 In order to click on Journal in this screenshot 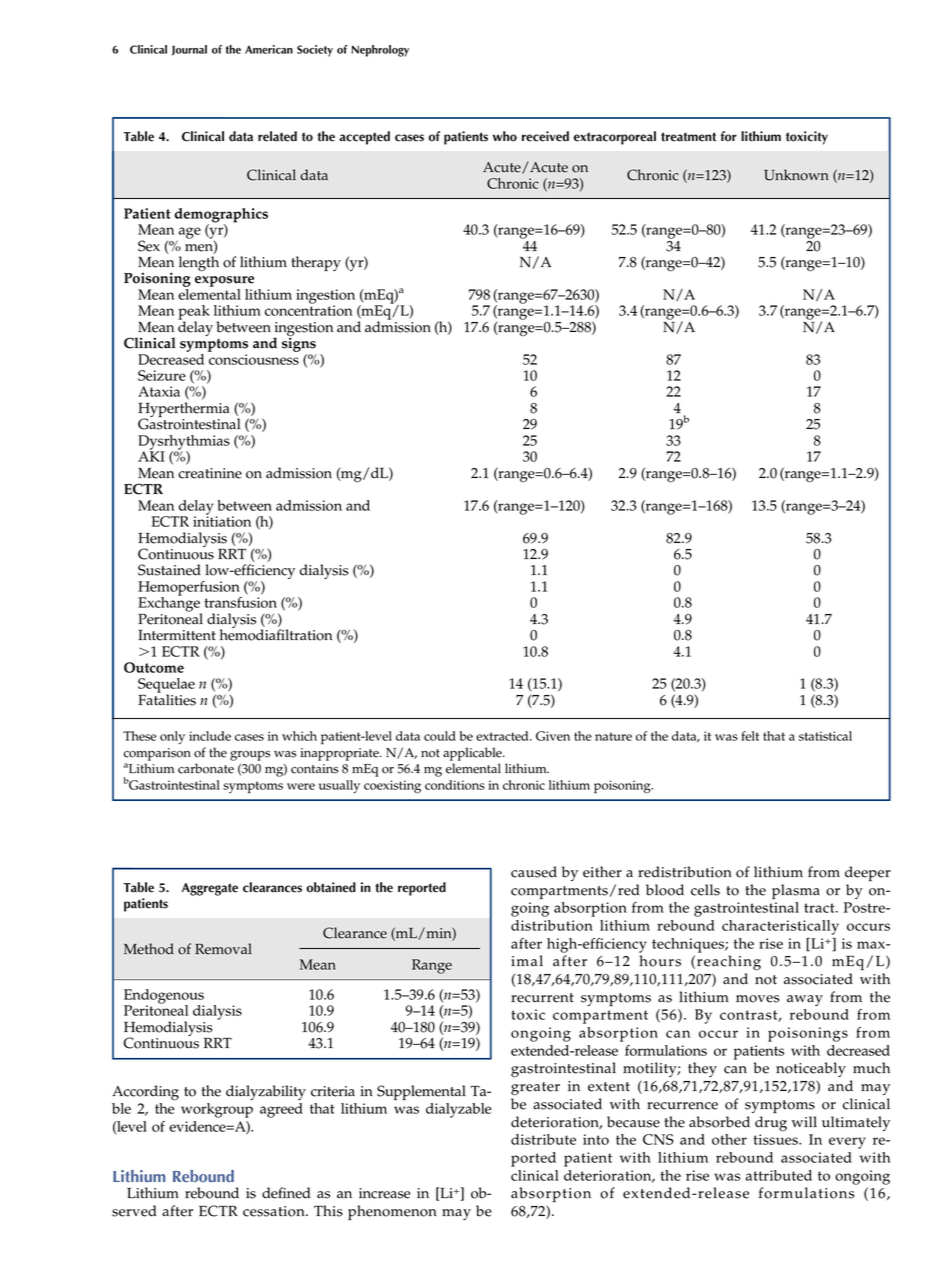, I will do `click(189, 50)`.
